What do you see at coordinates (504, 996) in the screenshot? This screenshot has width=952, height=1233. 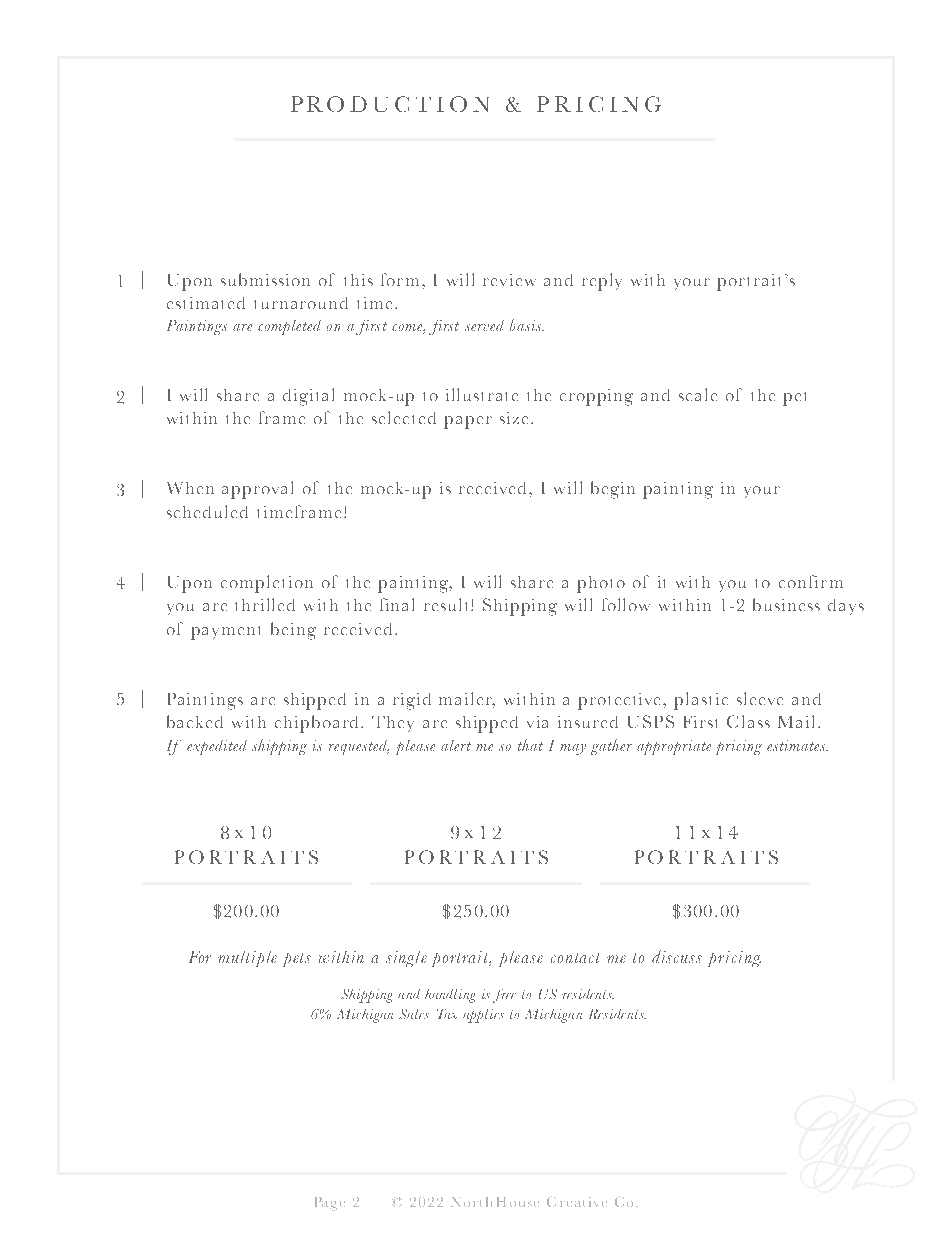 I see `free` at bounding box center [504, 996].
